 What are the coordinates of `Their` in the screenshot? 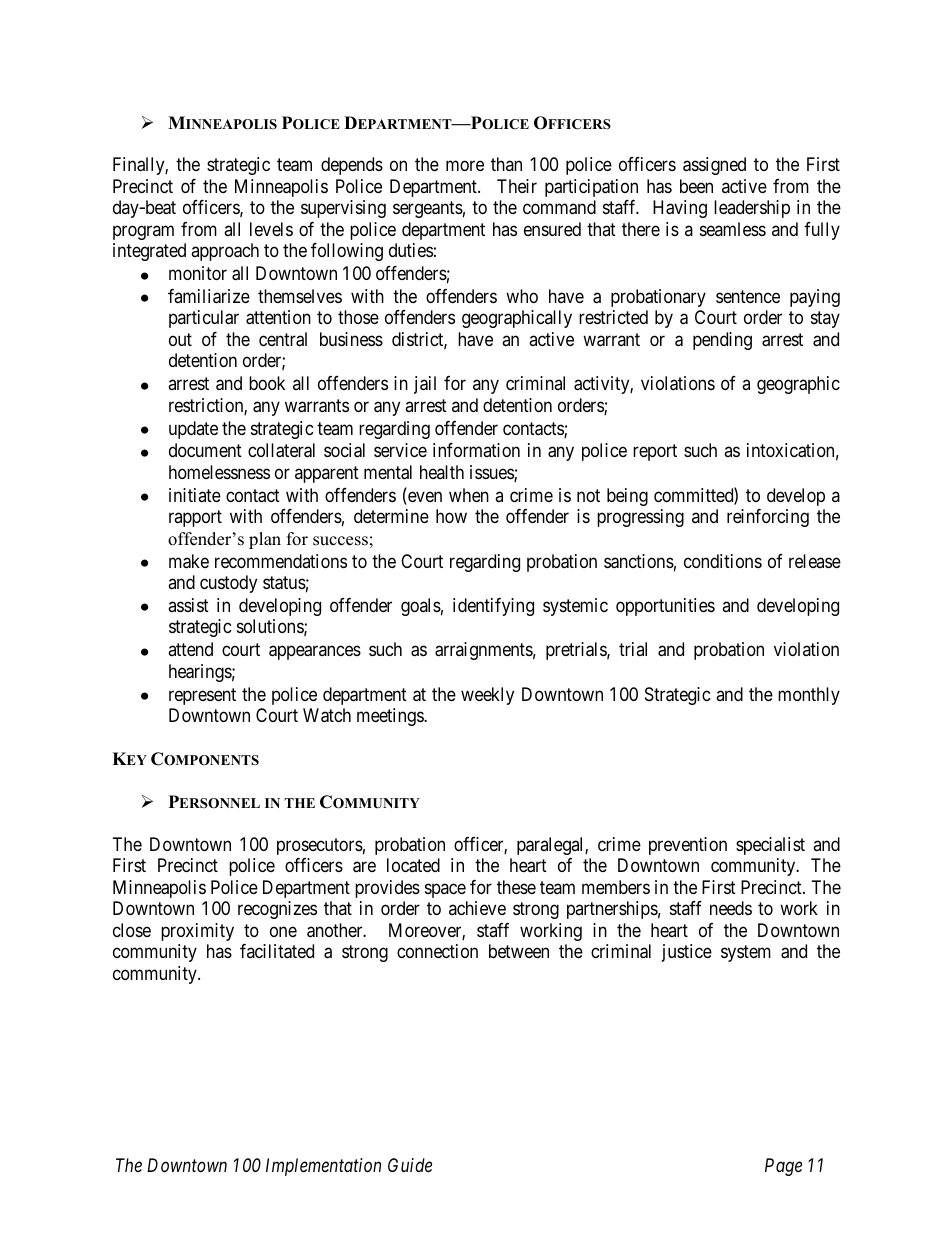 It's located at (517, 186).
